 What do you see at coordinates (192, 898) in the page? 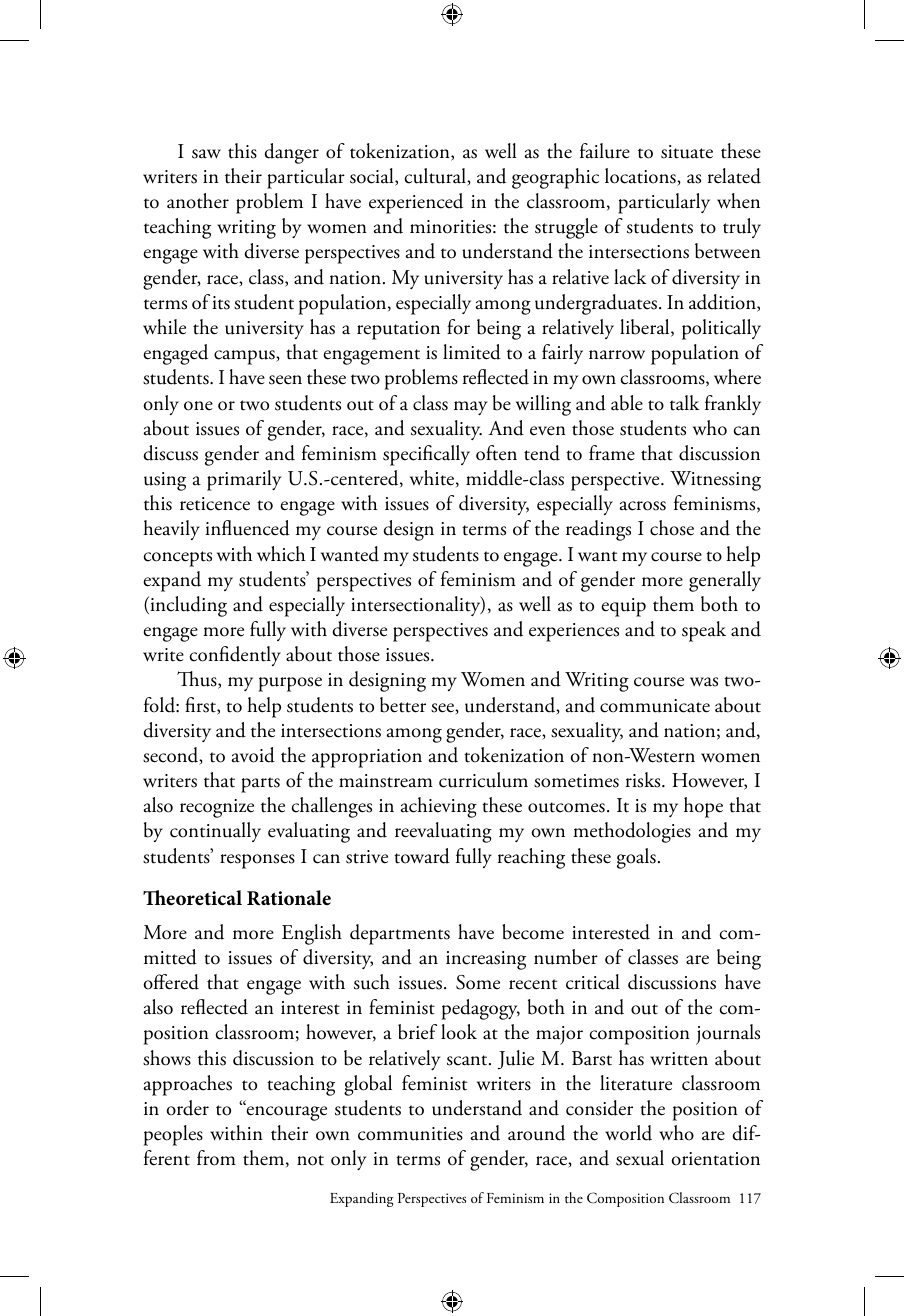
I see `Theoretical` at bounding box center [192, 898].
